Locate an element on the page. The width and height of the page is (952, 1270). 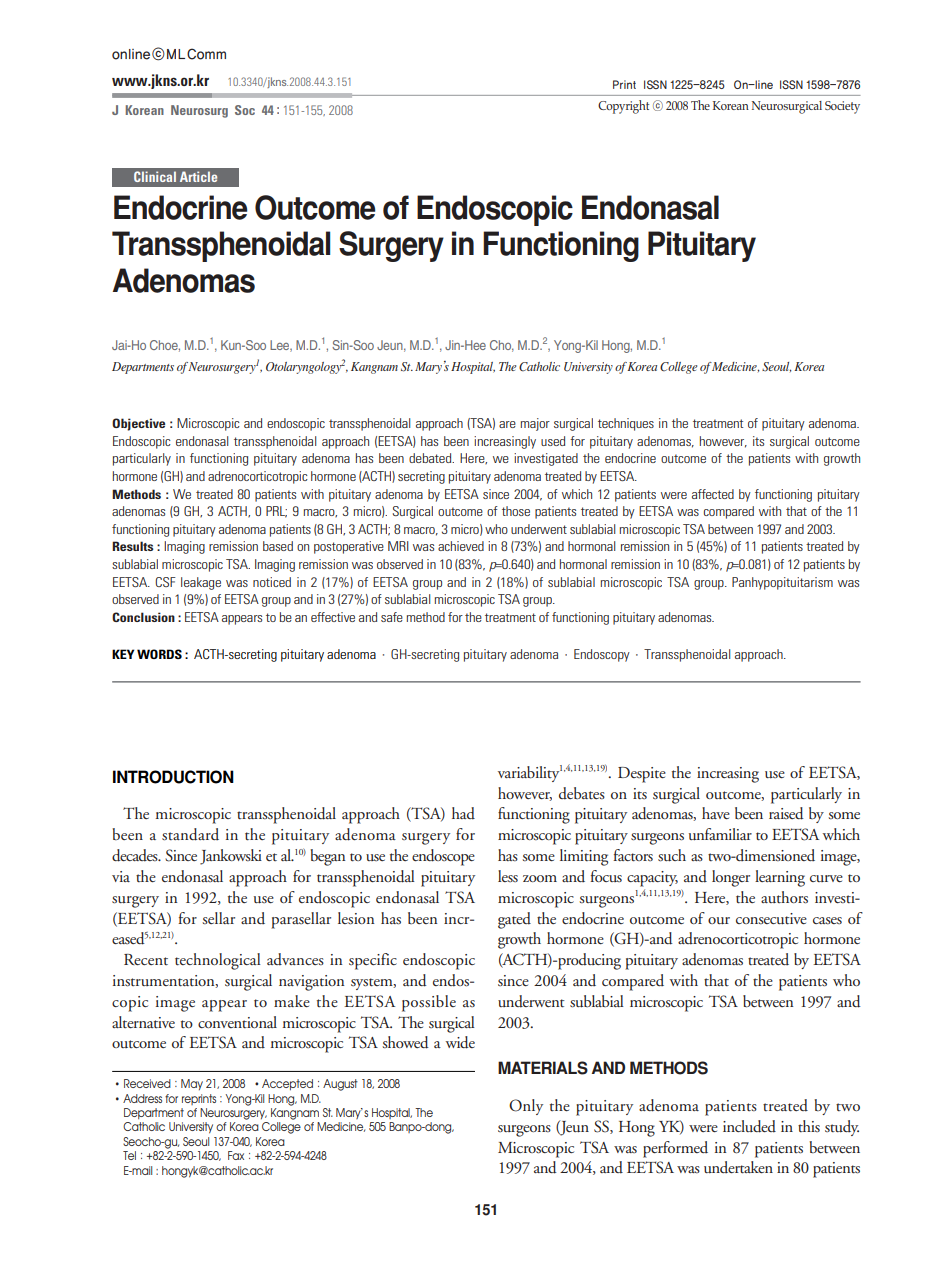
Society is located at coordinates (842, 107).
